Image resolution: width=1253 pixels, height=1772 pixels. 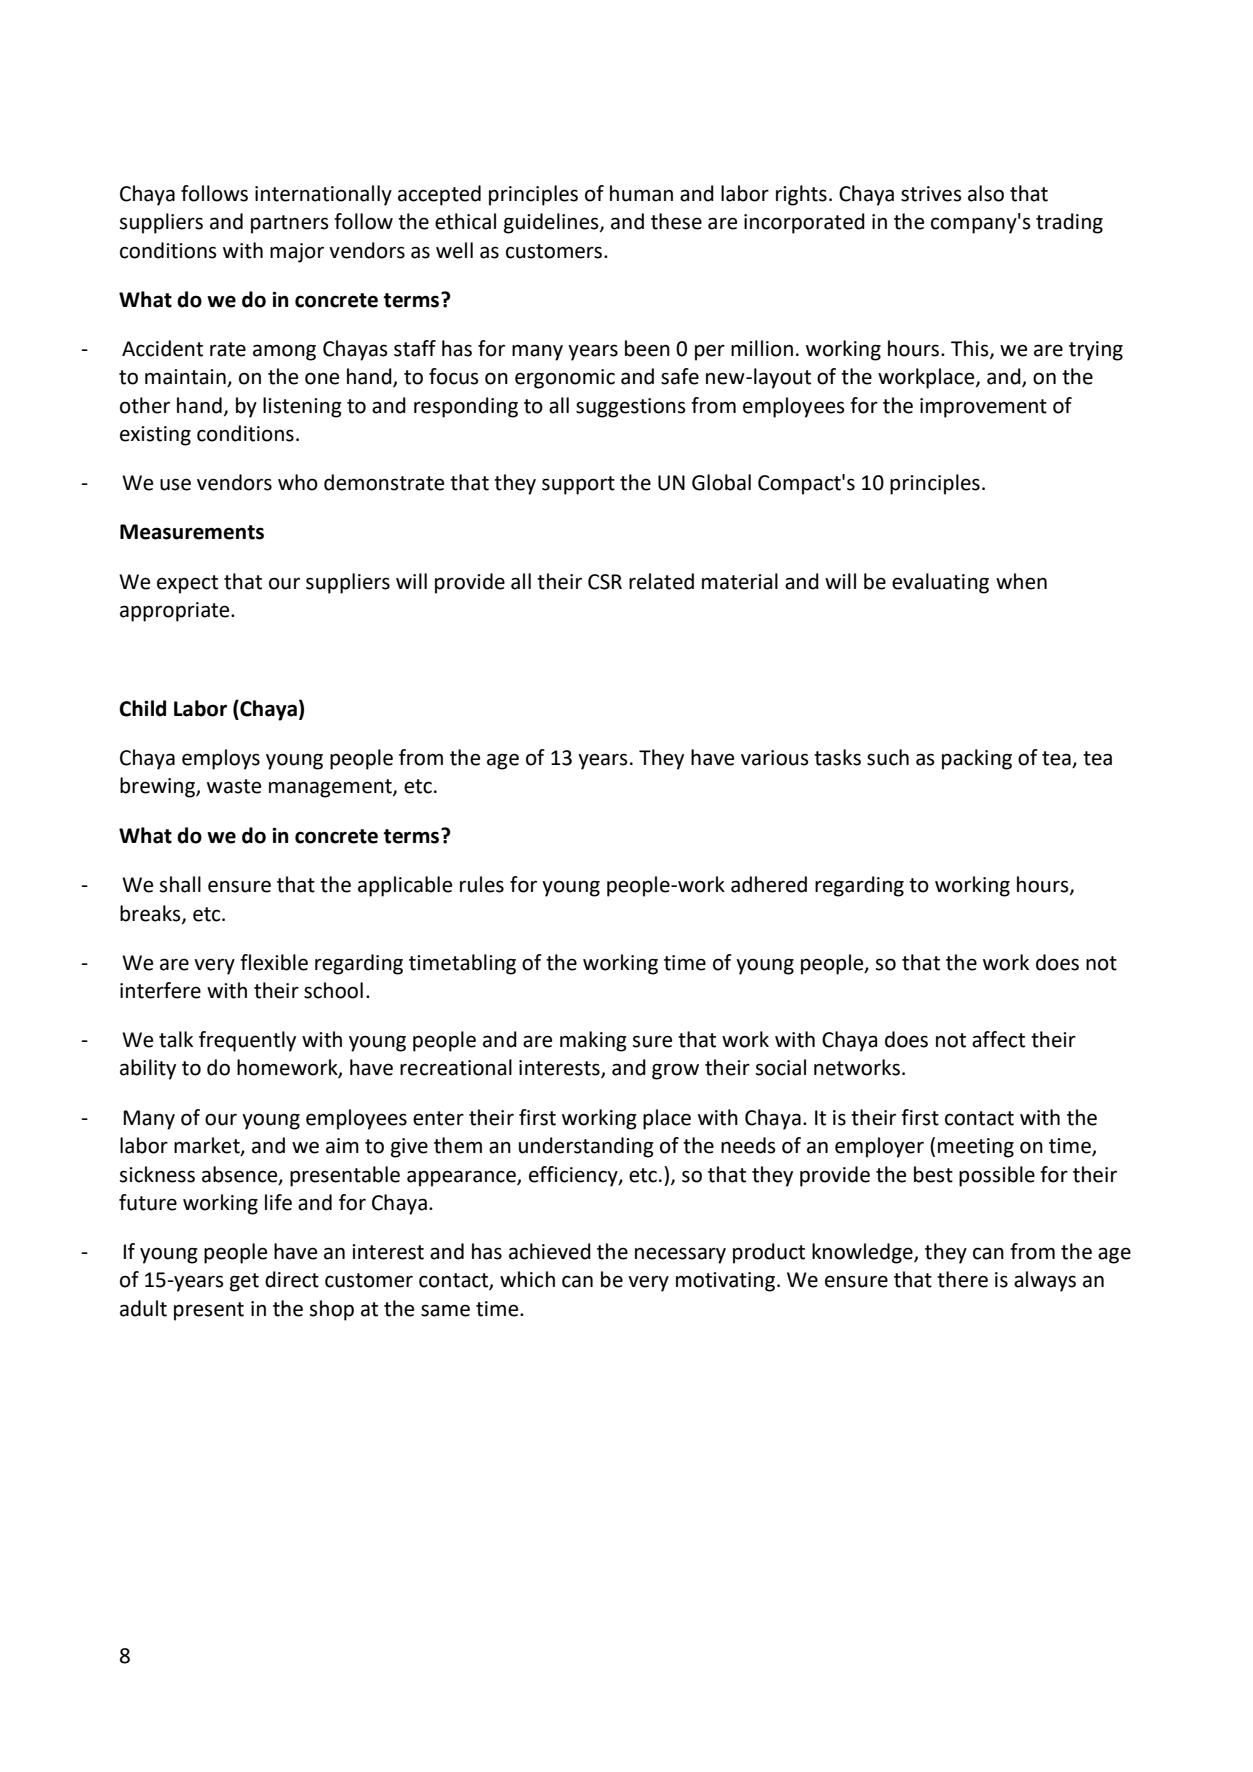 What do you see at coordinates (998, 1039) in the document?
I see `affect` at bounding box center [998, 1039].
